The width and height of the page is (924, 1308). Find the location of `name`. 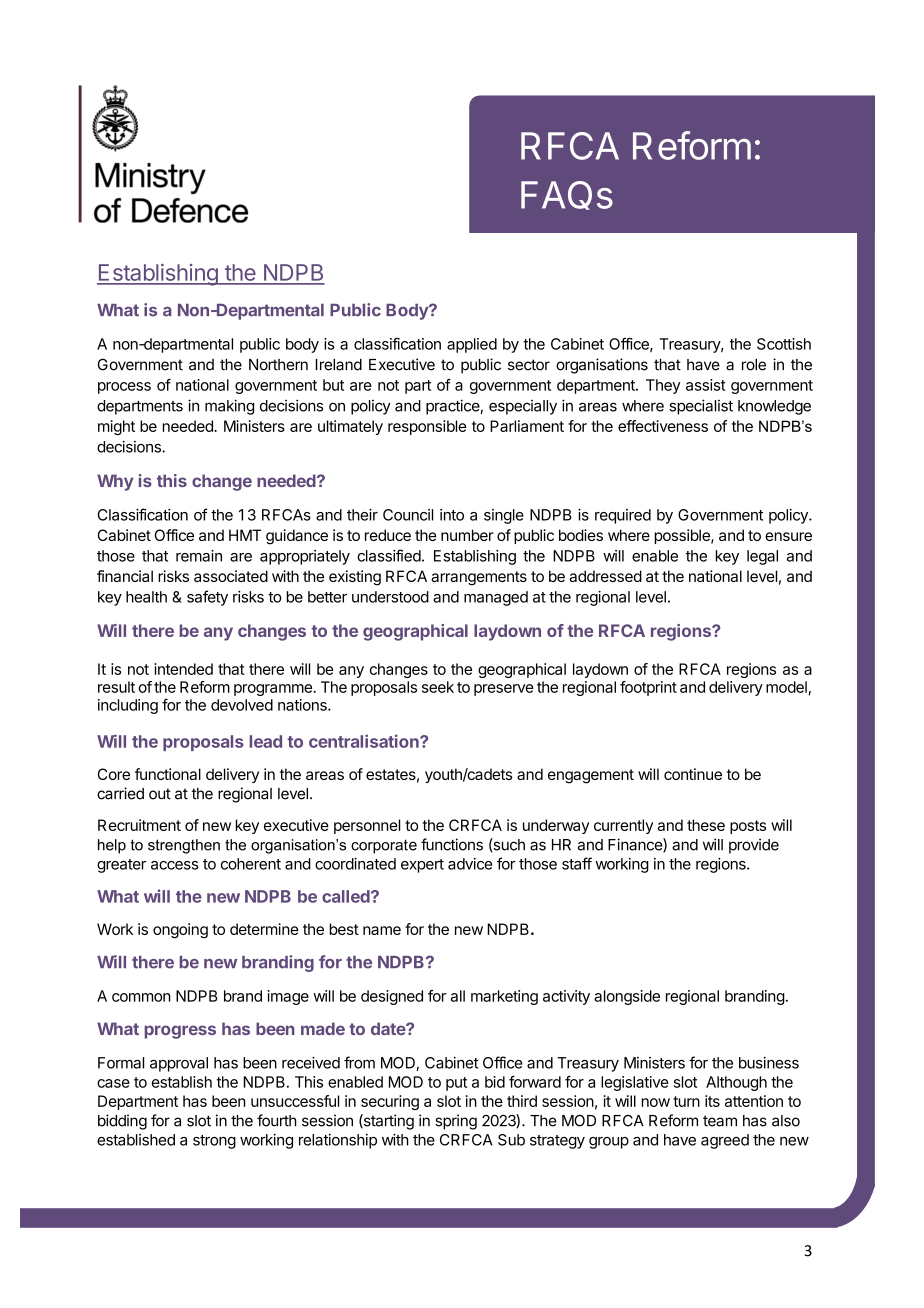

name is located at coordinates (382, 930).
